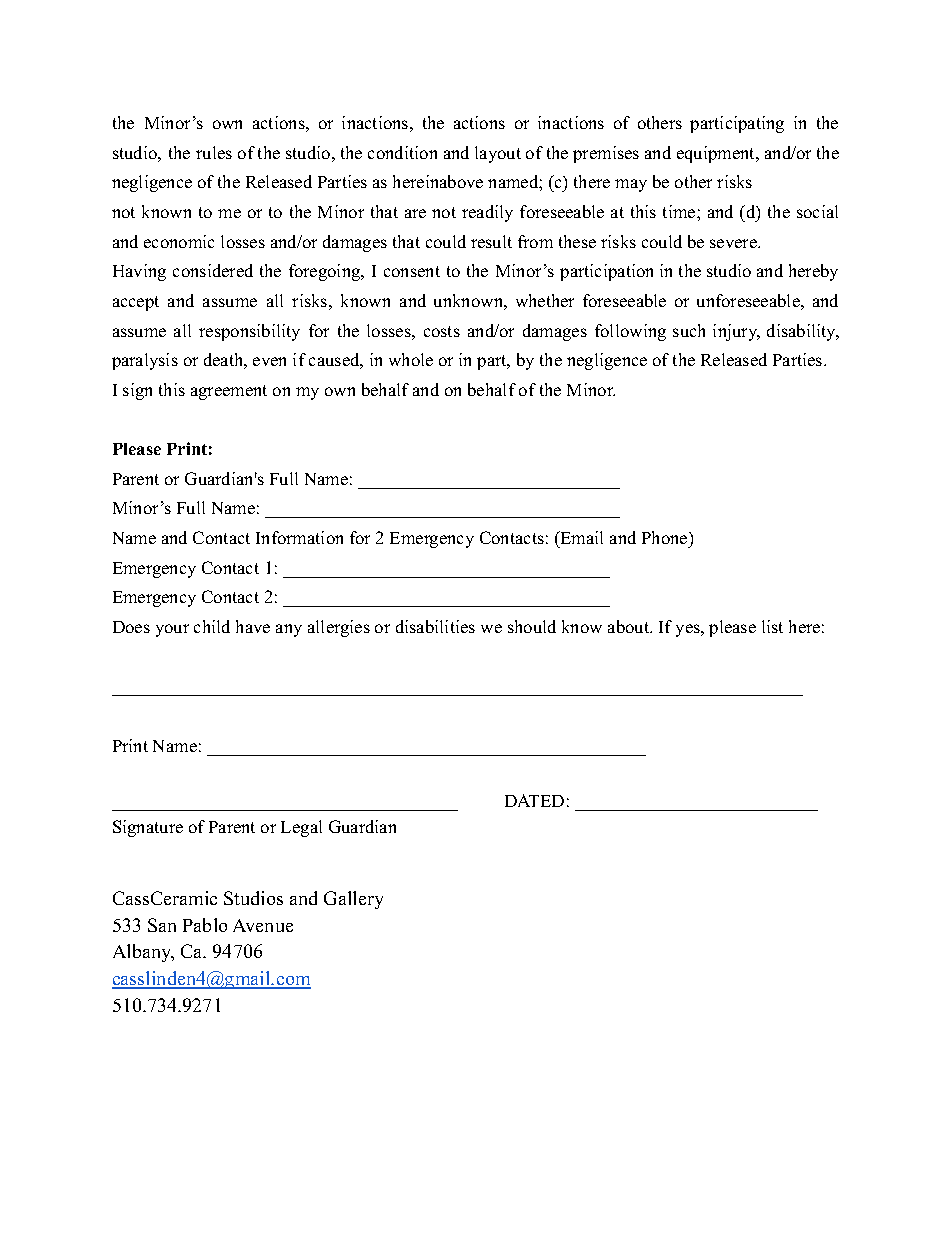 Image resolution: width=952 pixels, height=1233 pixels. What do you see at coordinates (299, 537) in the screenshot?
I see `Information` at bounding box center [299, 537].
